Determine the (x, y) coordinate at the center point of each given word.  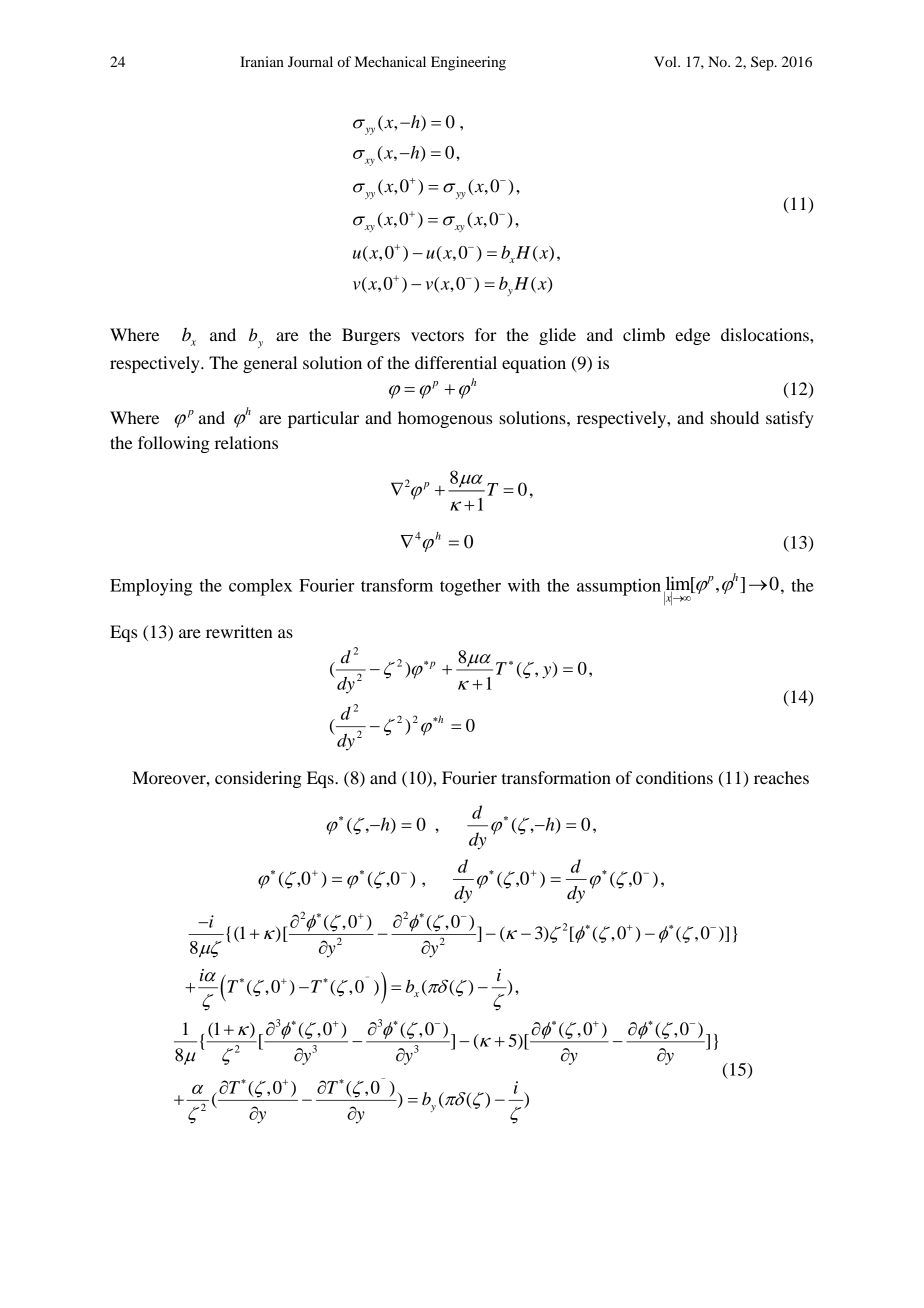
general (270, 364)
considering (258, 779)
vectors (437, 335)
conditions (674, 777)
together (470, 587)
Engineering (468, 63)
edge (692, 336)
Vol (666, 61)
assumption (619, 587)
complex (260, 587)
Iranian (262, 61)
